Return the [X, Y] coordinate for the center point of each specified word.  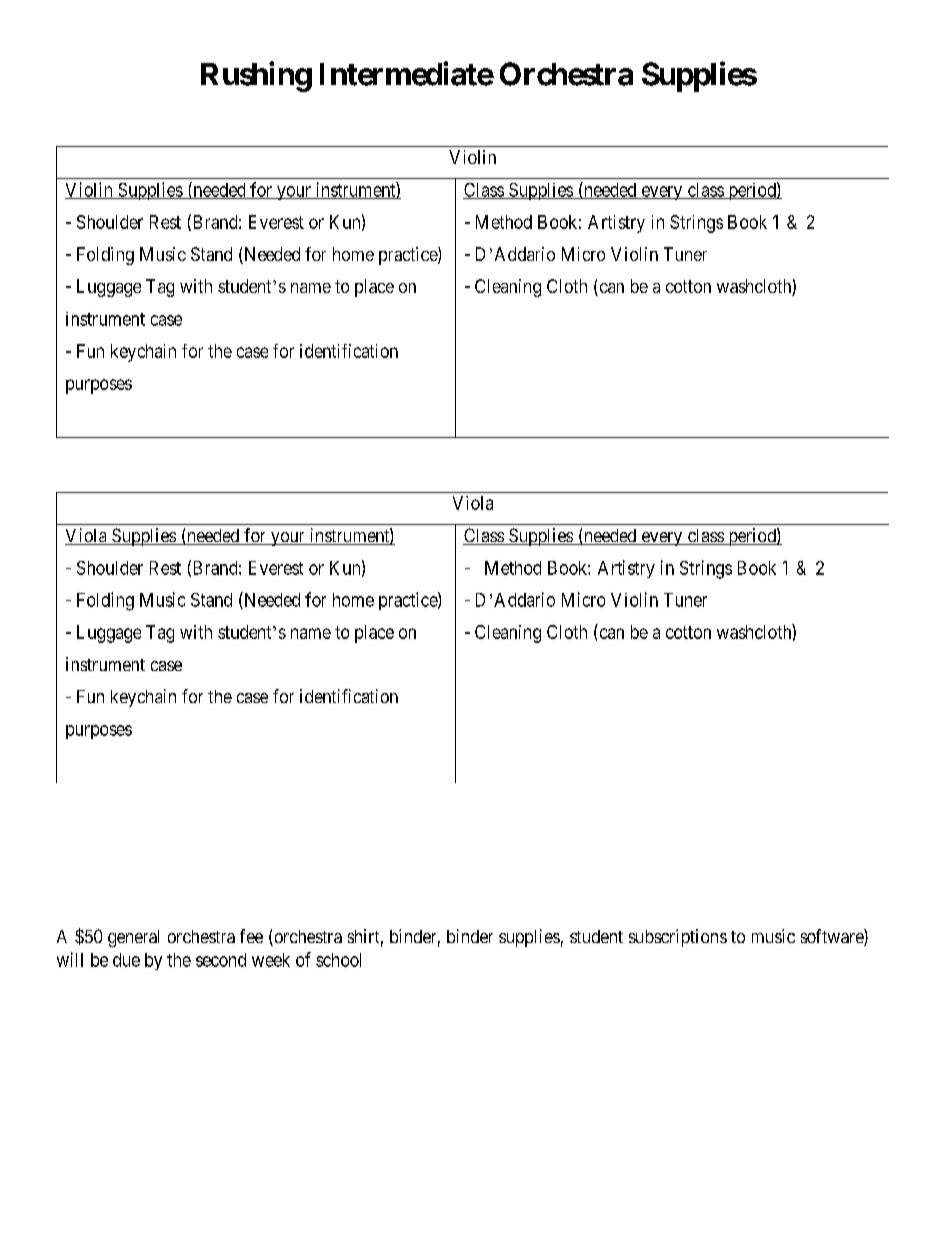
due [126, 960]
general [133, 938]
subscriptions [678, 938]
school [338, 960]
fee [251, 936]
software [833, 937]
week [271, 960]
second [221, 960]
